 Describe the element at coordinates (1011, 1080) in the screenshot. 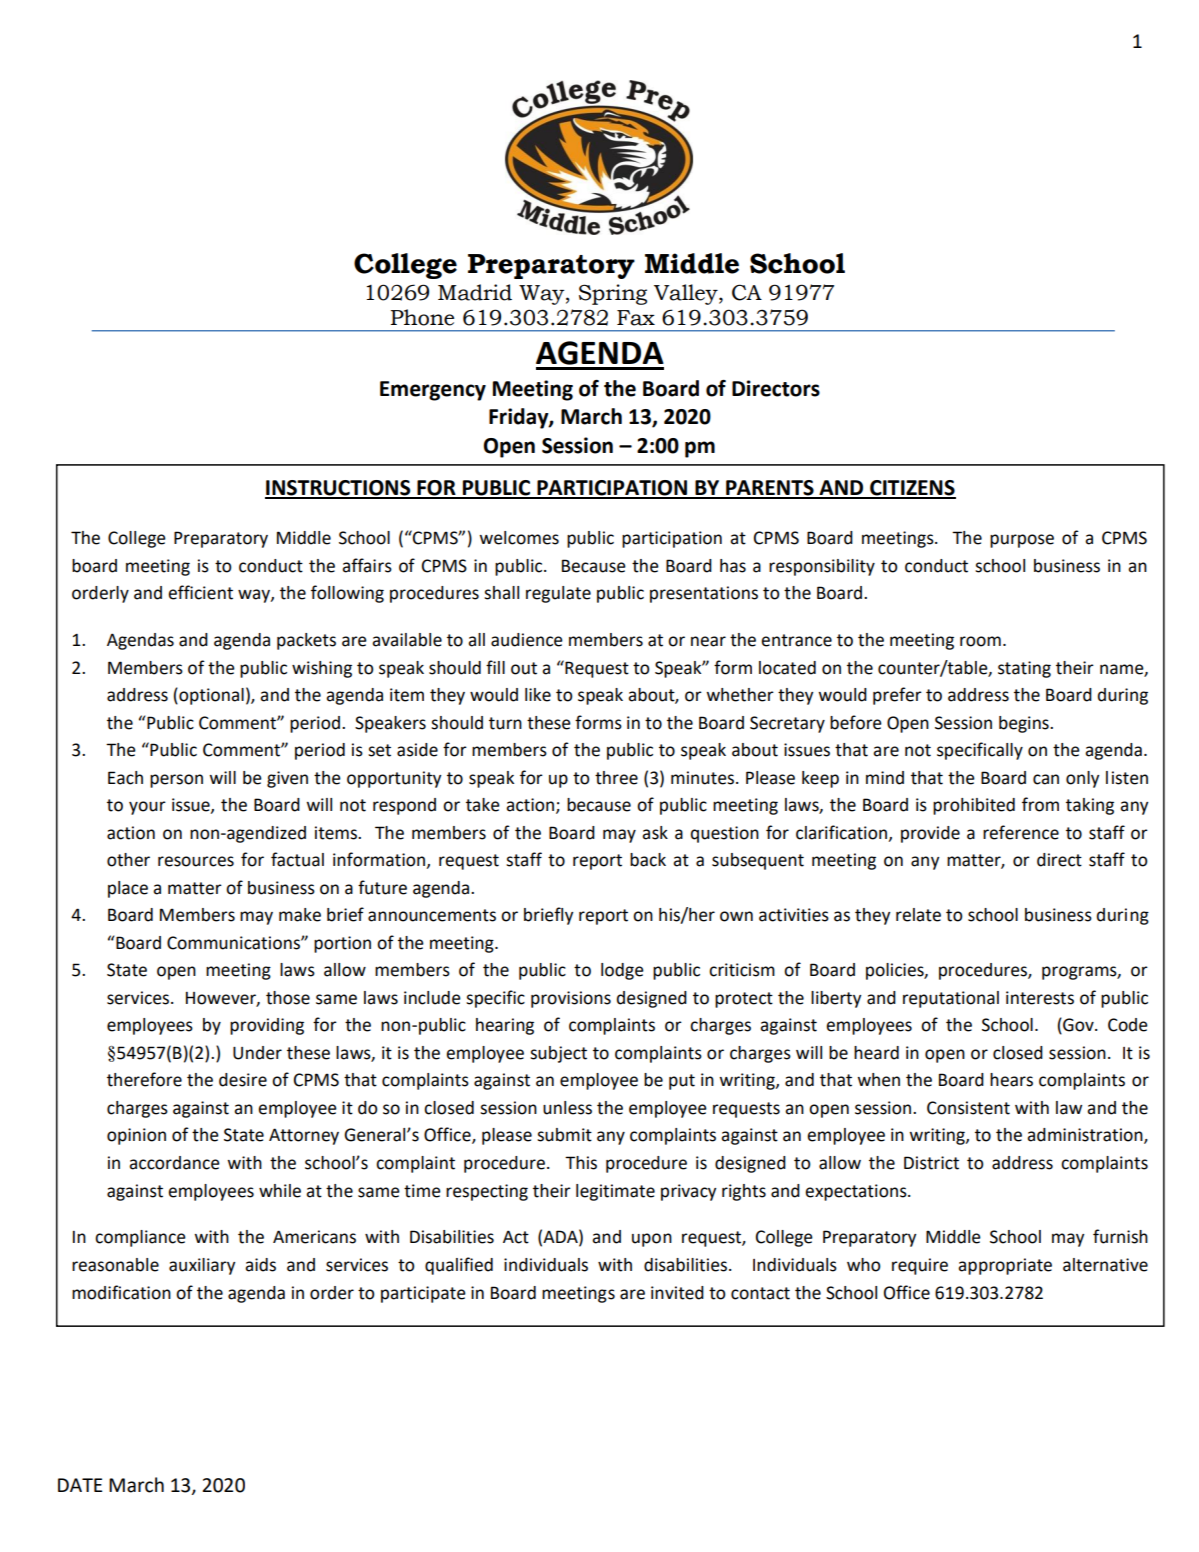

I see `hears` at that location.
